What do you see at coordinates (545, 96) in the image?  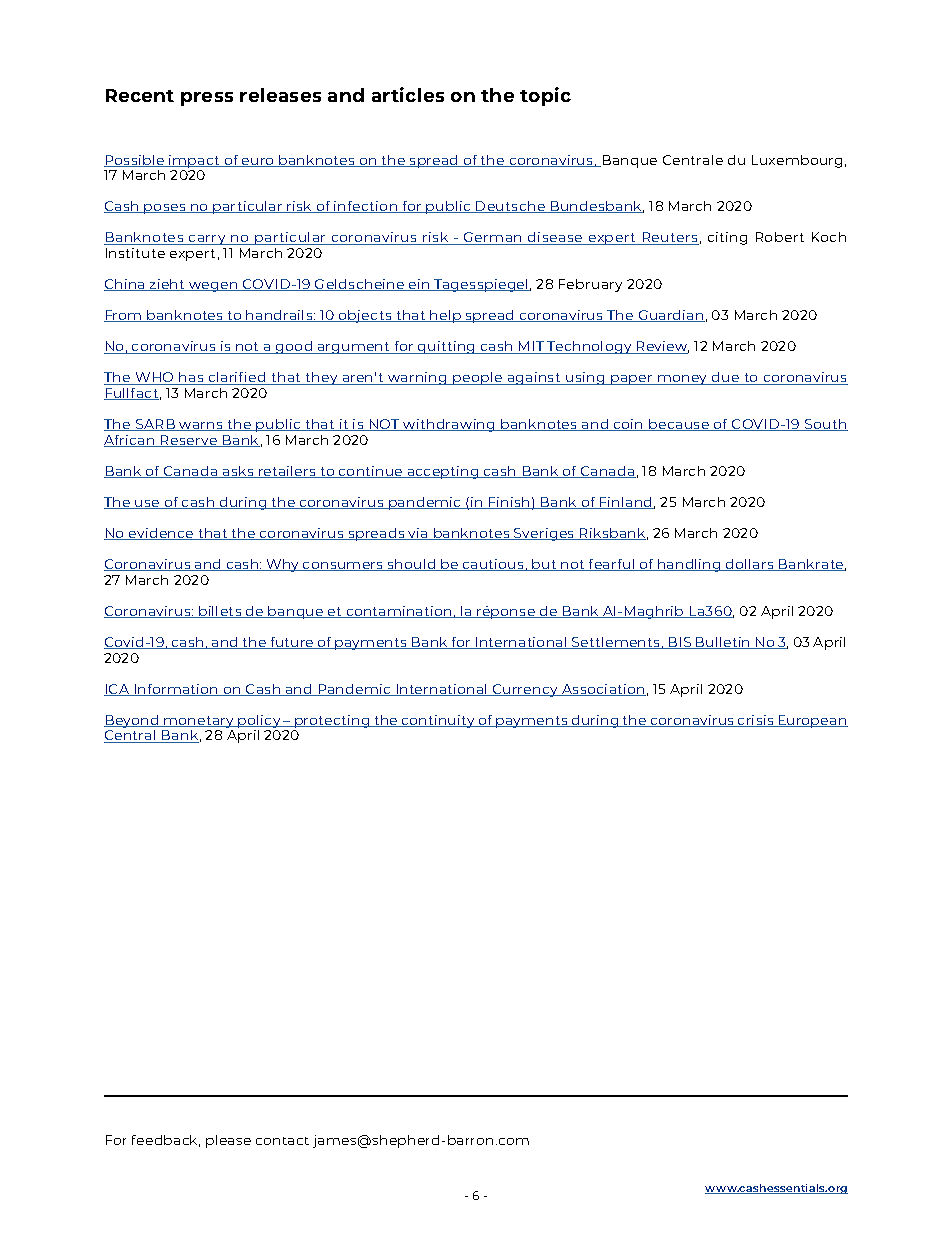 I see `topic` at bounding box center [545, 96].
